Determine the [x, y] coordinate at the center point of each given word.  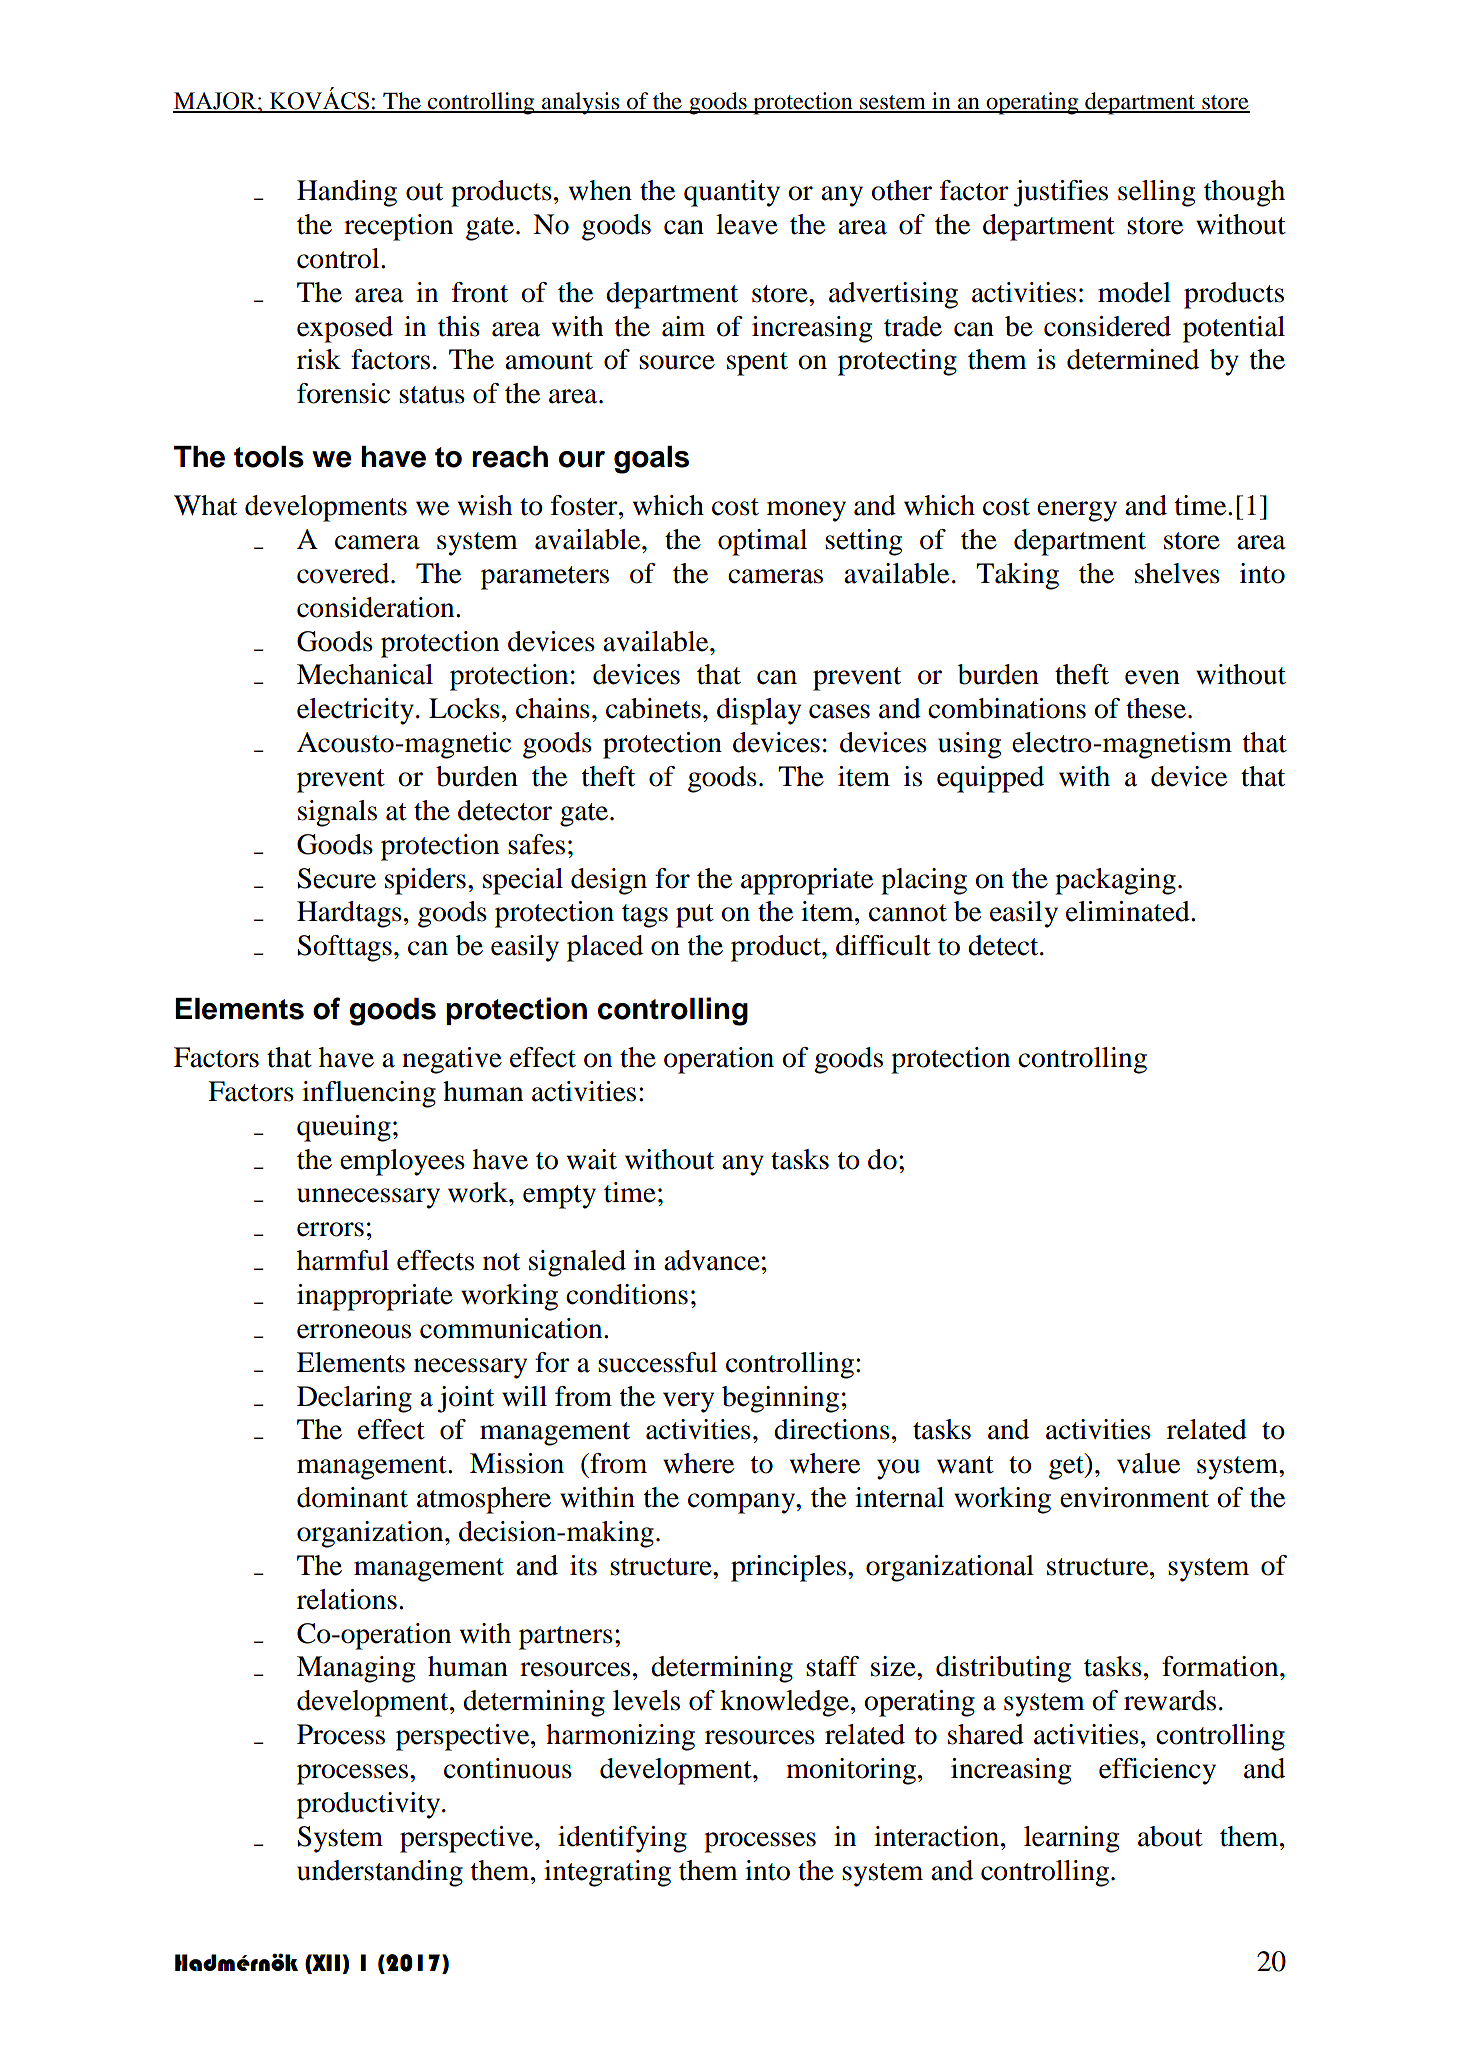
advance [712, 1260]
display [759, 711]
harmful [343, 1260]
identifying [622, 1839]
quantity [732, 193]
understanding [380, 1873]
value [1148, 1463]
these [1156, 708]
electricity [355, 711]
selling [1156, 193]
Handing [347, 193]
